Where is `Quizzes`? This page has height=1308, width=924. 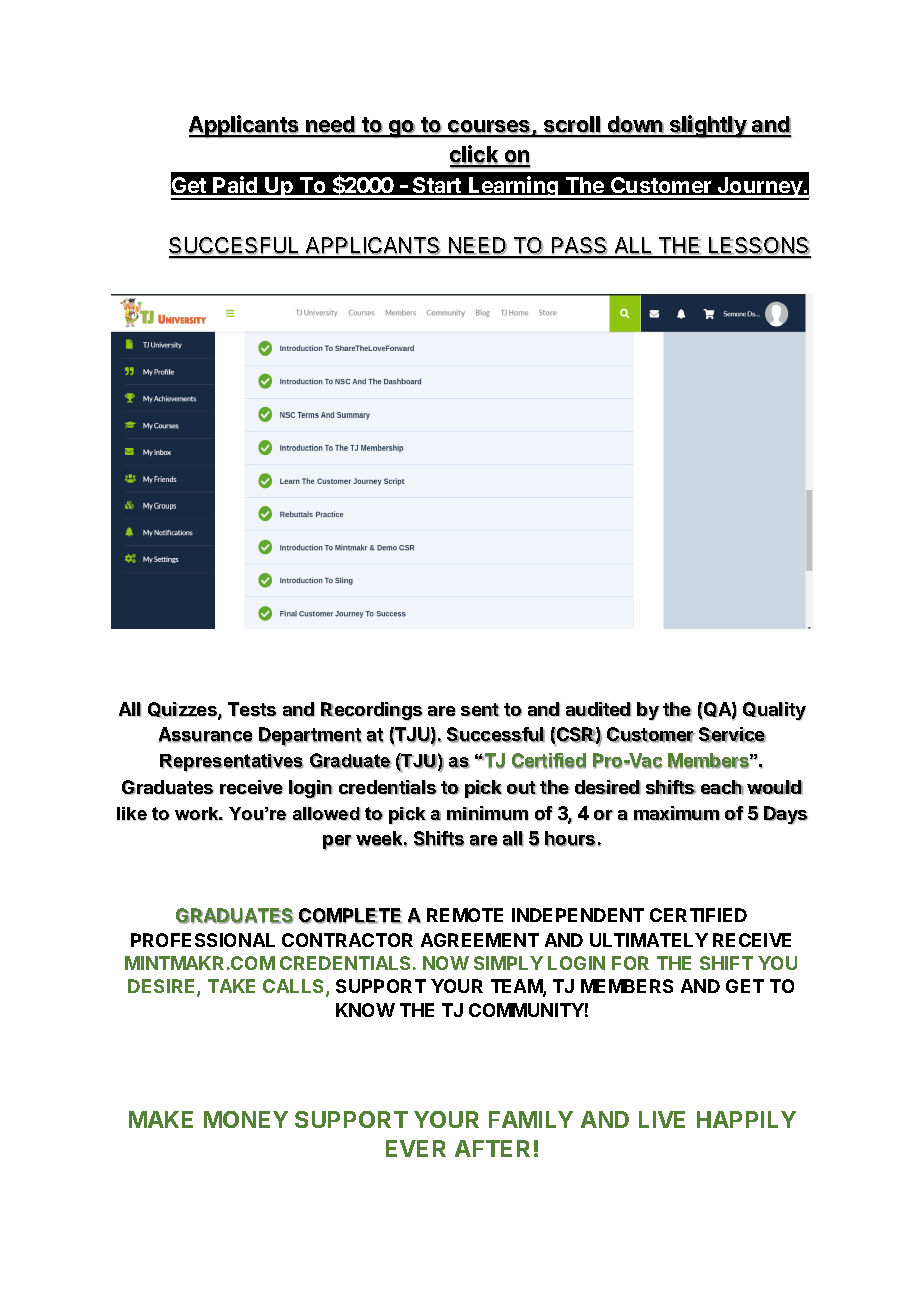 Quizzes is located at coordinates (183, 711).
